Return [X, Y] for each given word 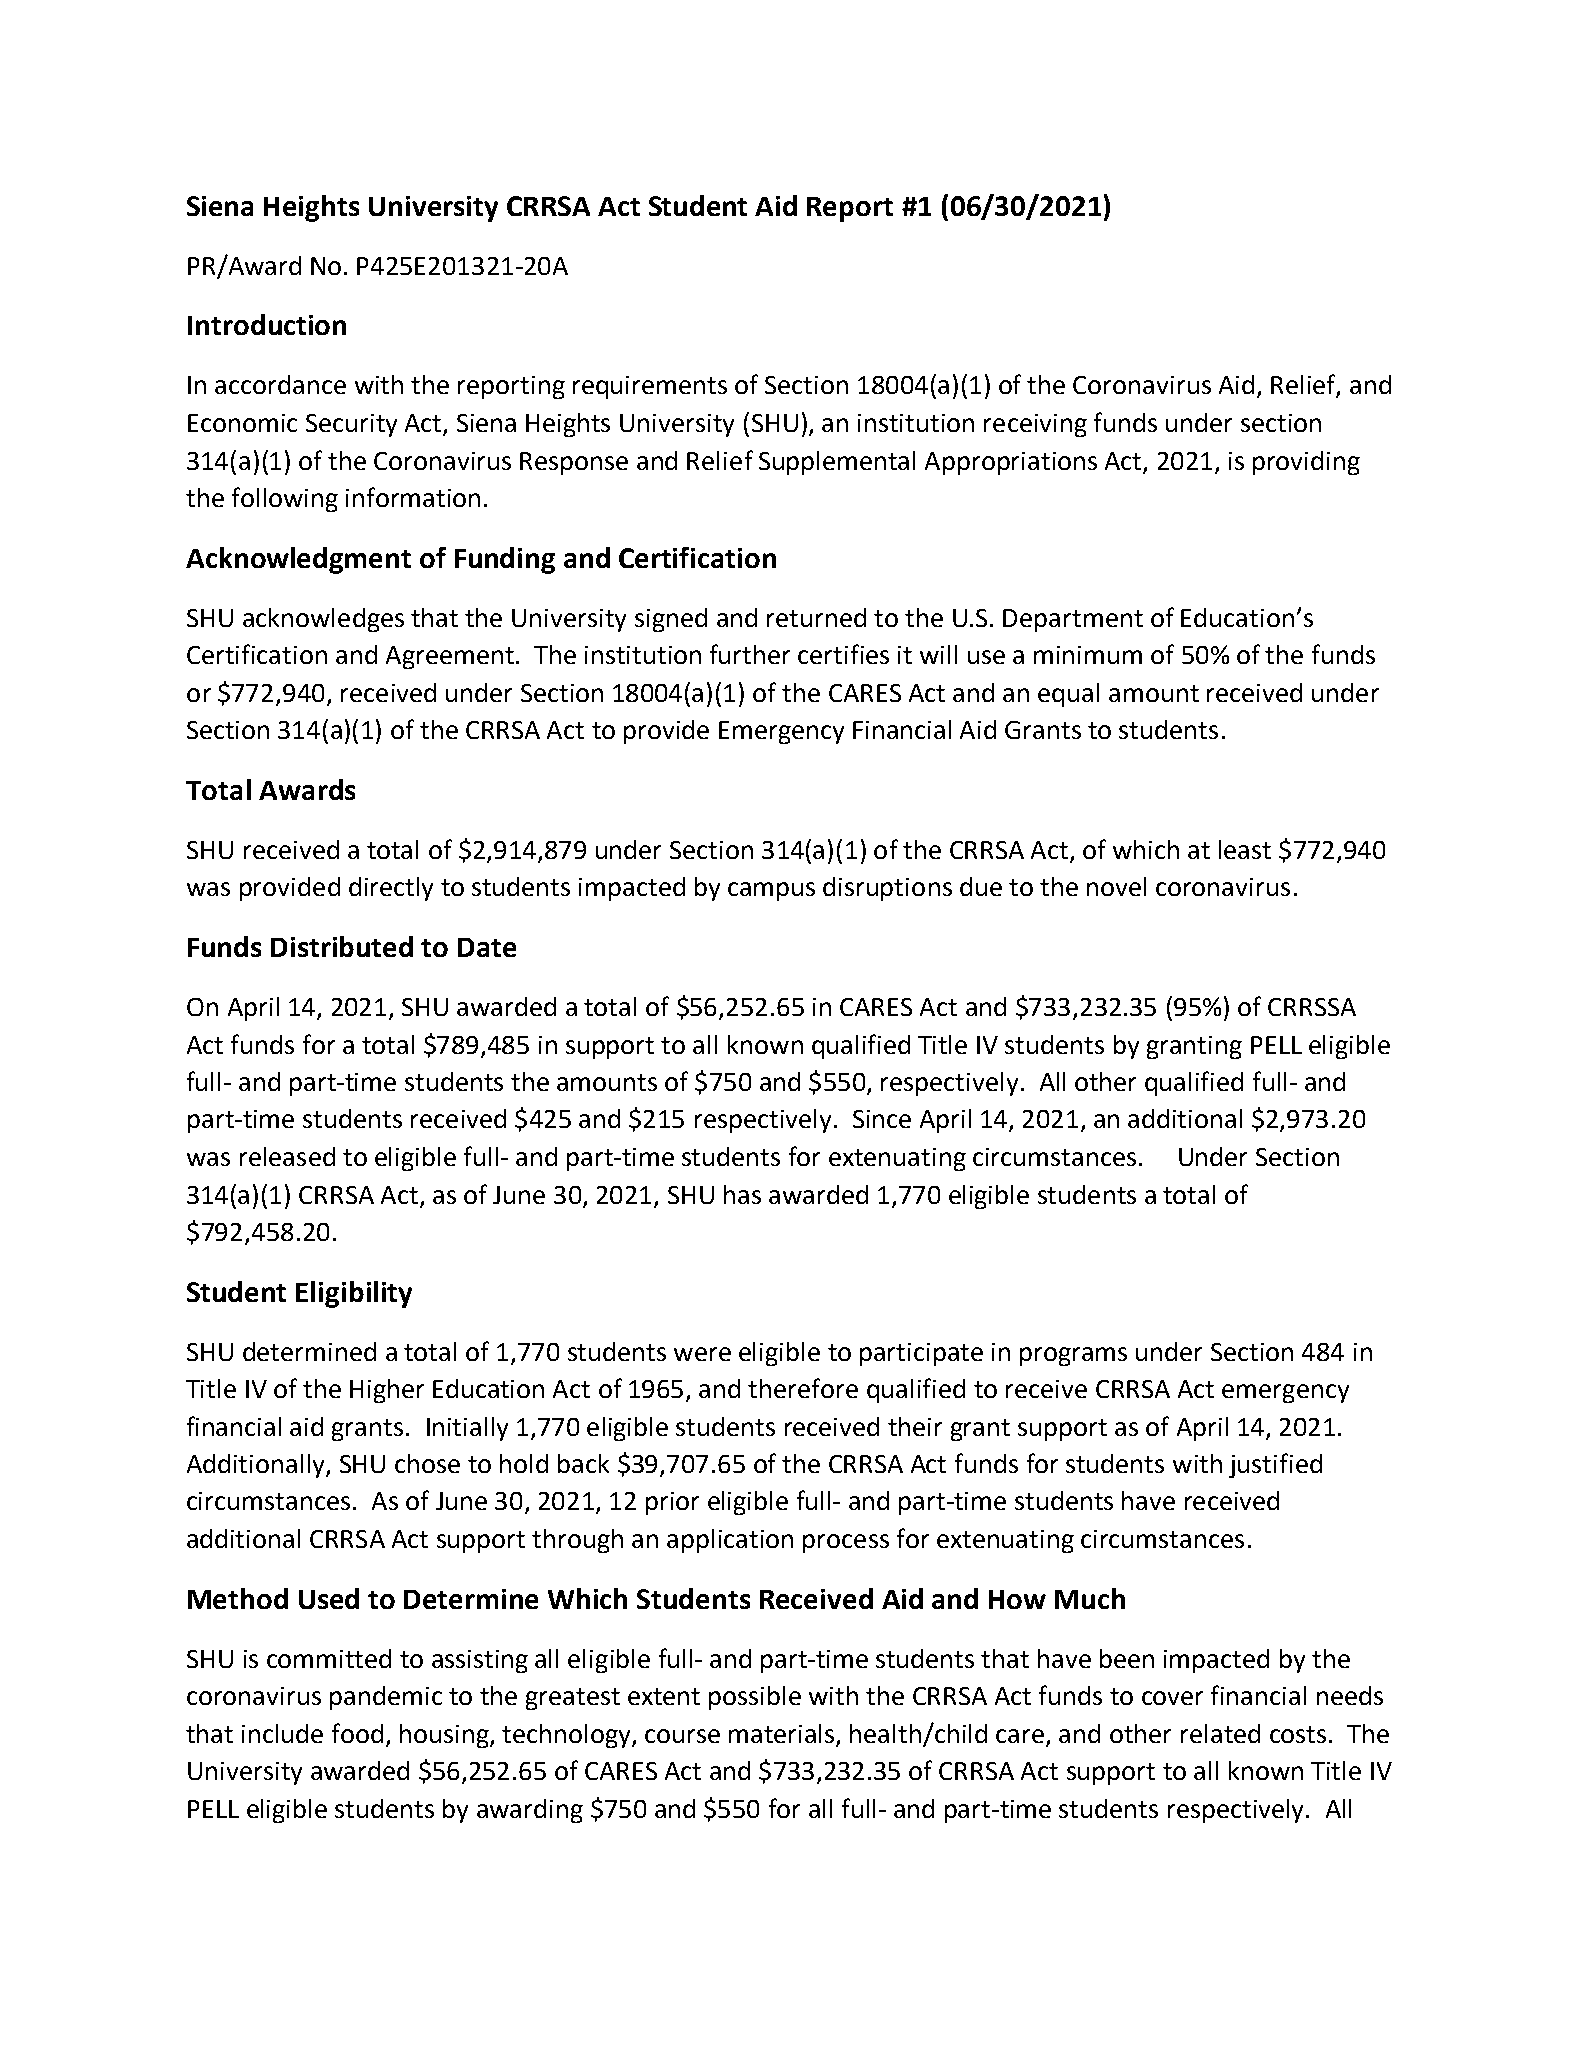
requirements [650, 387]
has [742, 1194]
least [1245, 849]
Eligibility [354, 1294]
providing [1306, 463]
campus [771, 891]
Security [351, 425]
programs [1073, 1356]
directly [391, 889]
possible [755, 1698]
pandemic [386, 1698]
